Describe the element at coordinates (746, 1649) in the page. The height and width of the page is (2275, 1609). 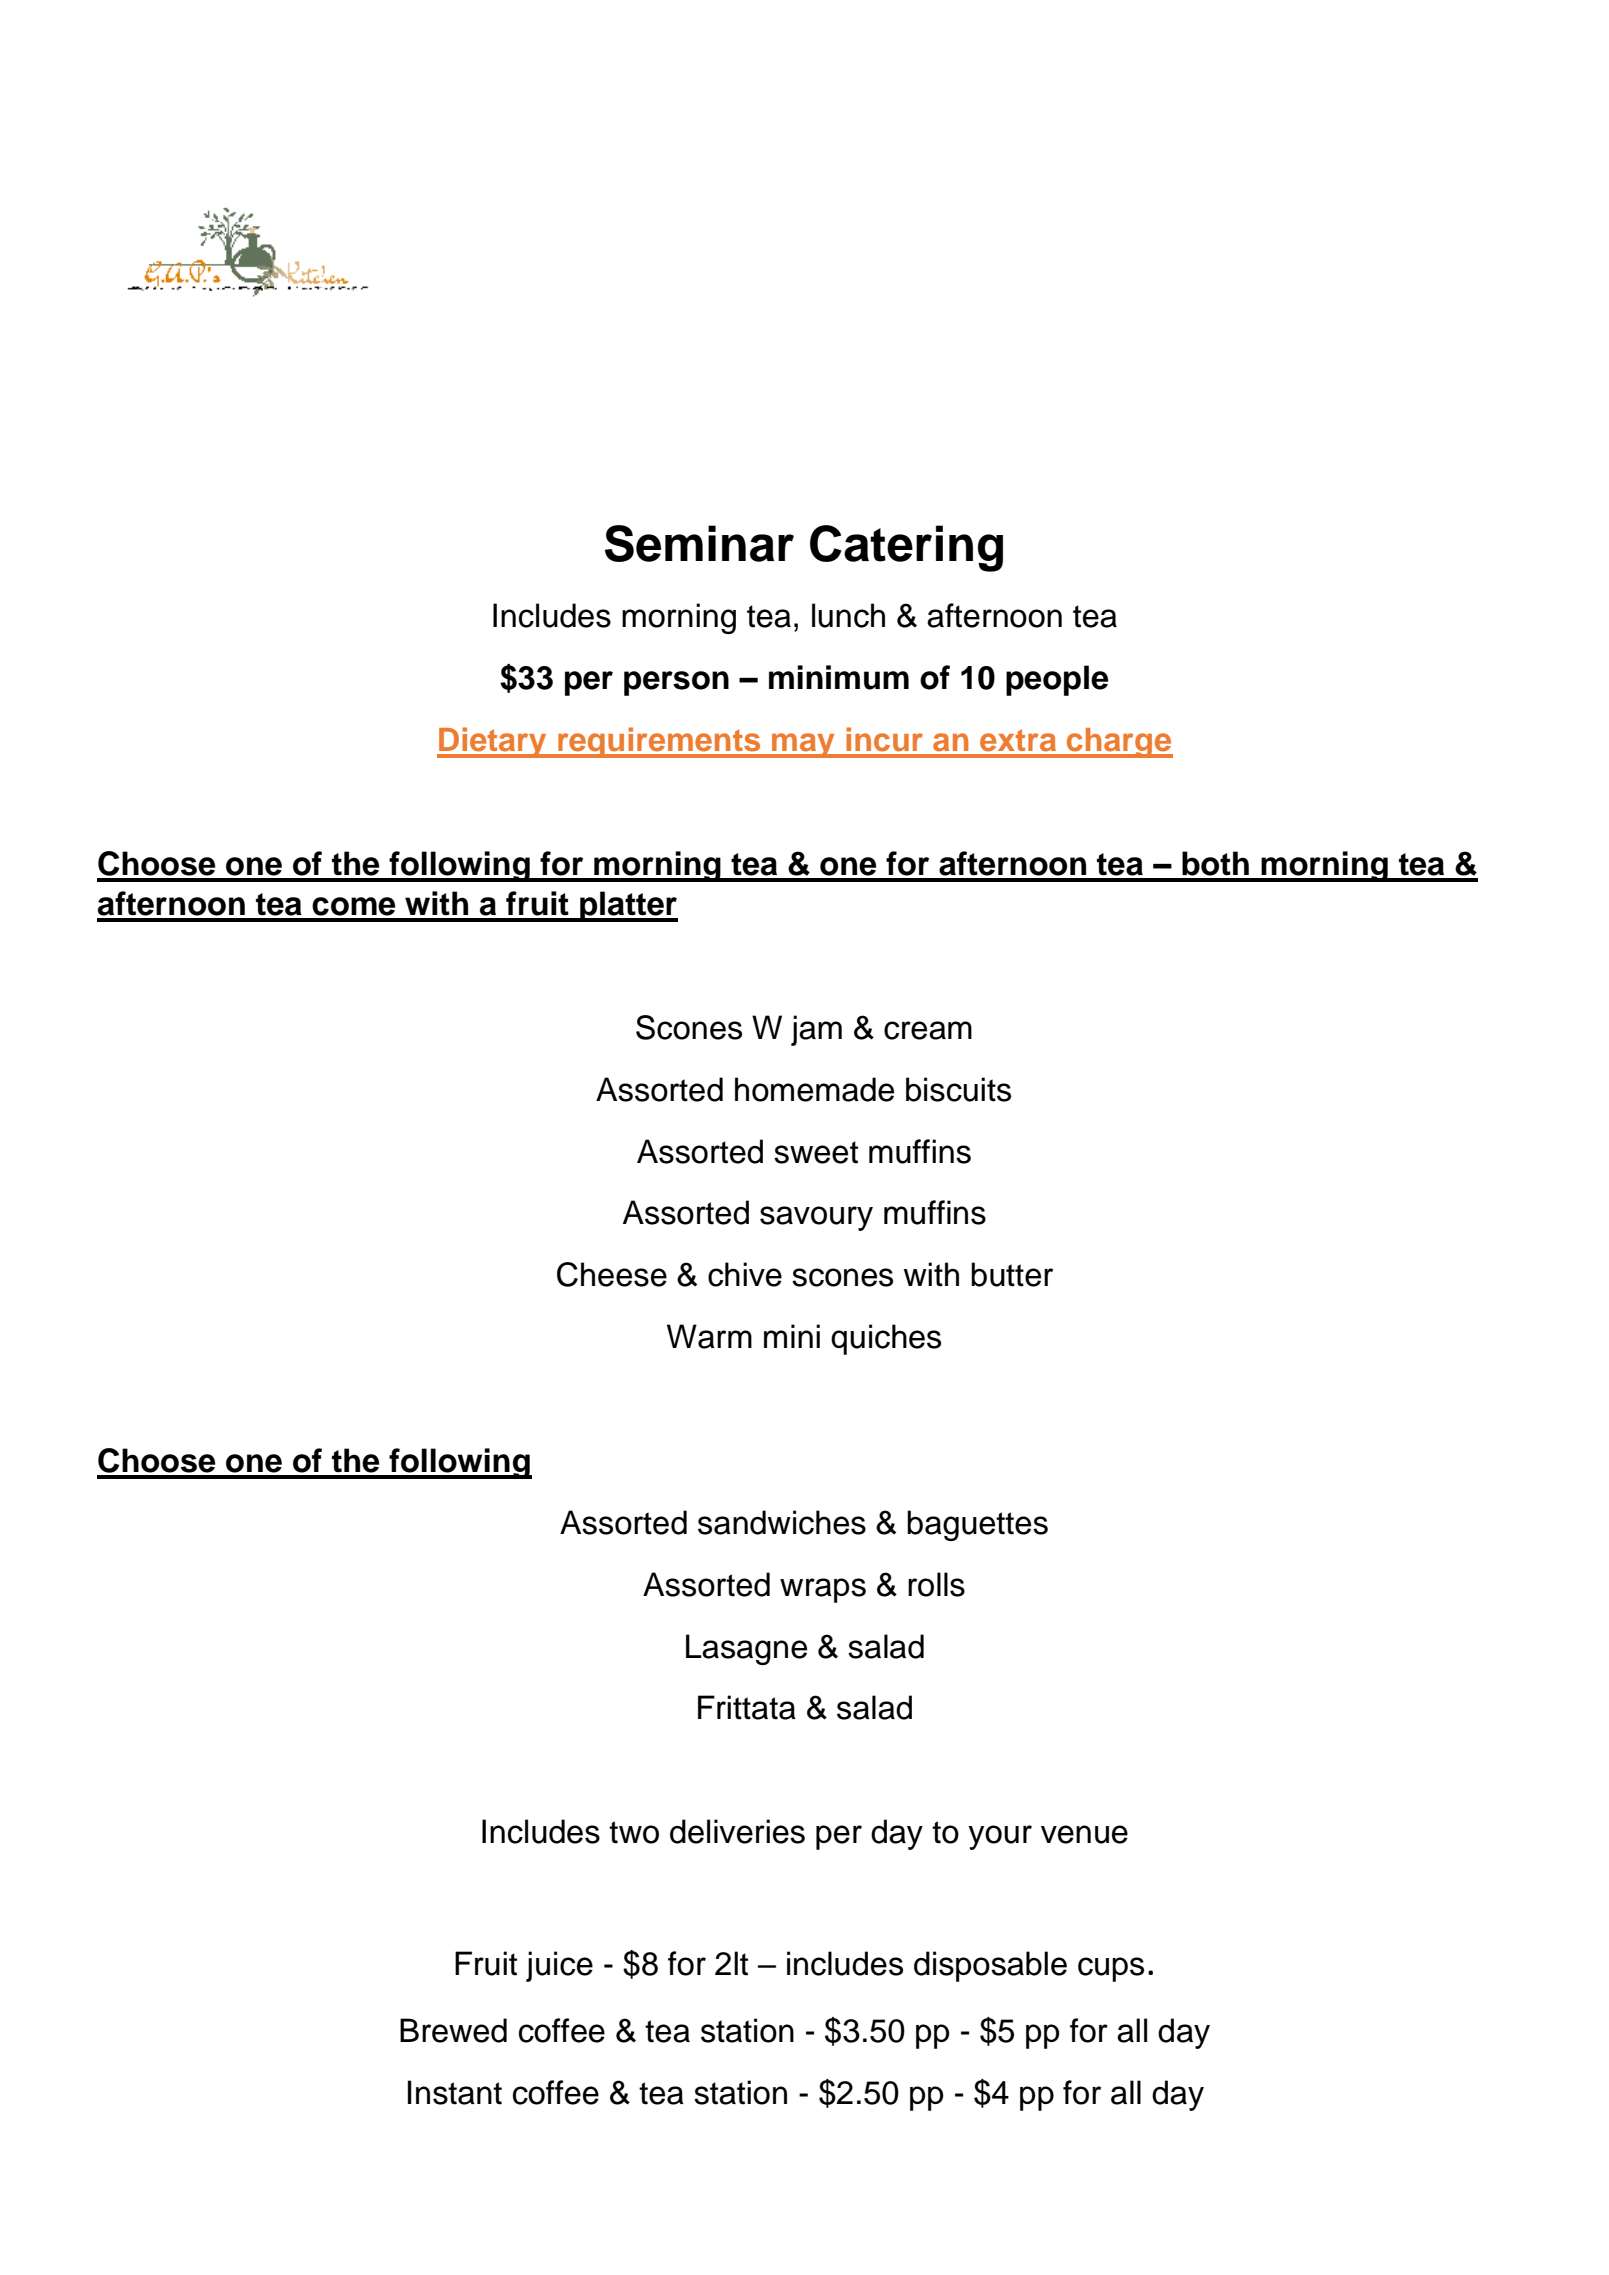
I see `Lasagne` at that location.
